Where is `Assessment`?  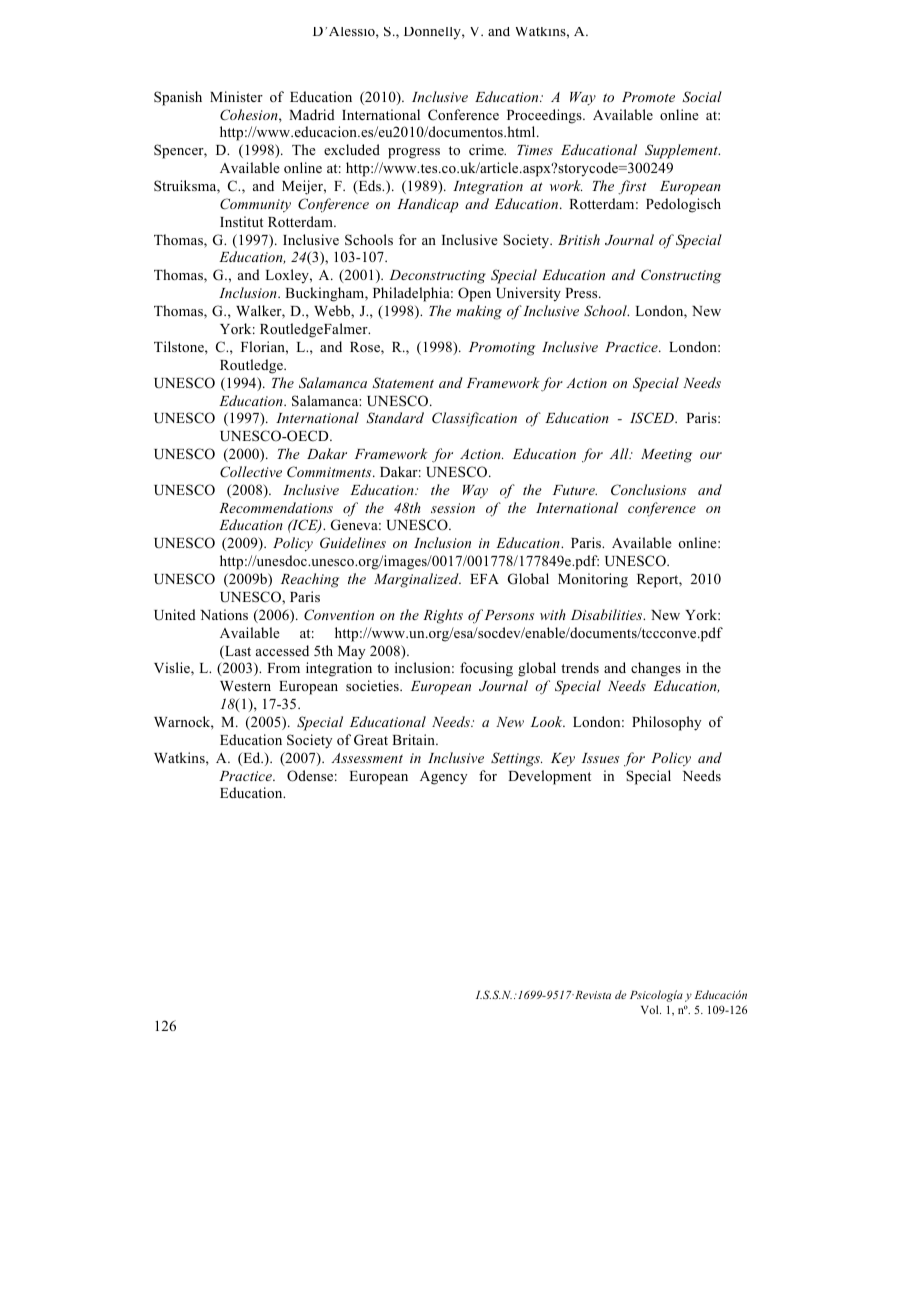 Assessment is located at coordinates (367, 758).
